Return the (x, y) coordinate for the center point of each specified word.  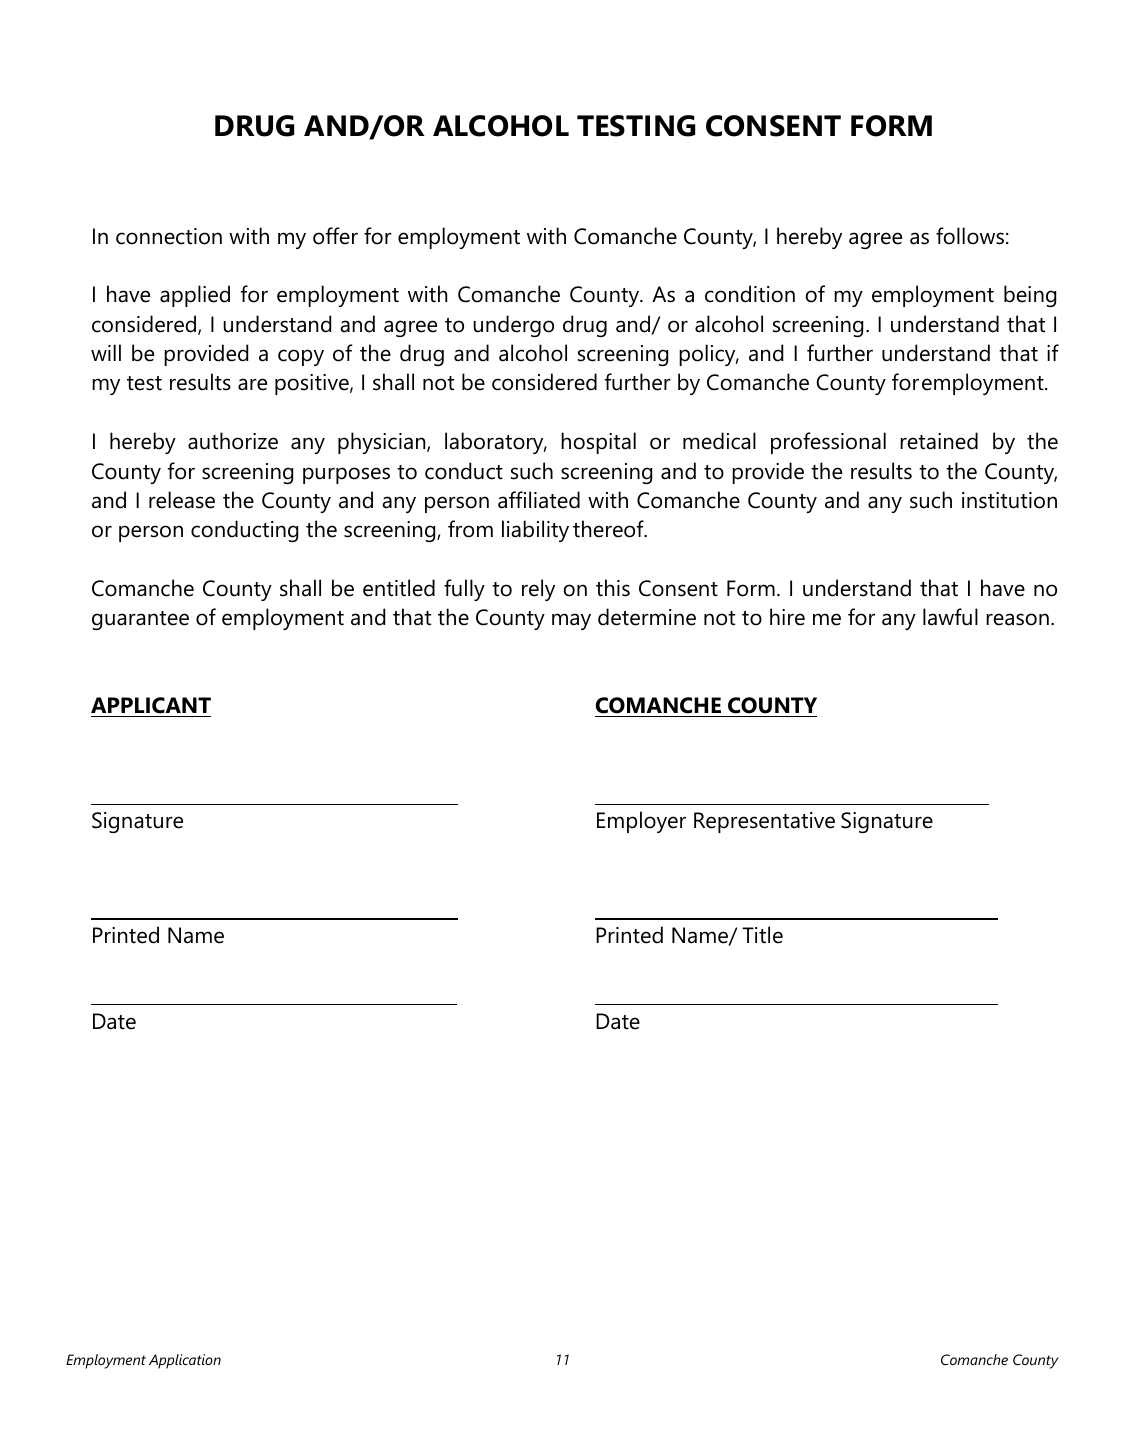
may (571, 621)
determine (647, 617)
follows (970, 236)
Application (185, 1361)
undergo (513, 326)
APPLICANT (151, 705)
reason (1017, 619)
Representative (764, 822)
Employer (641, 822)
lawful (950, 617)
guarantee (140, 620)
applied (195, 296)
